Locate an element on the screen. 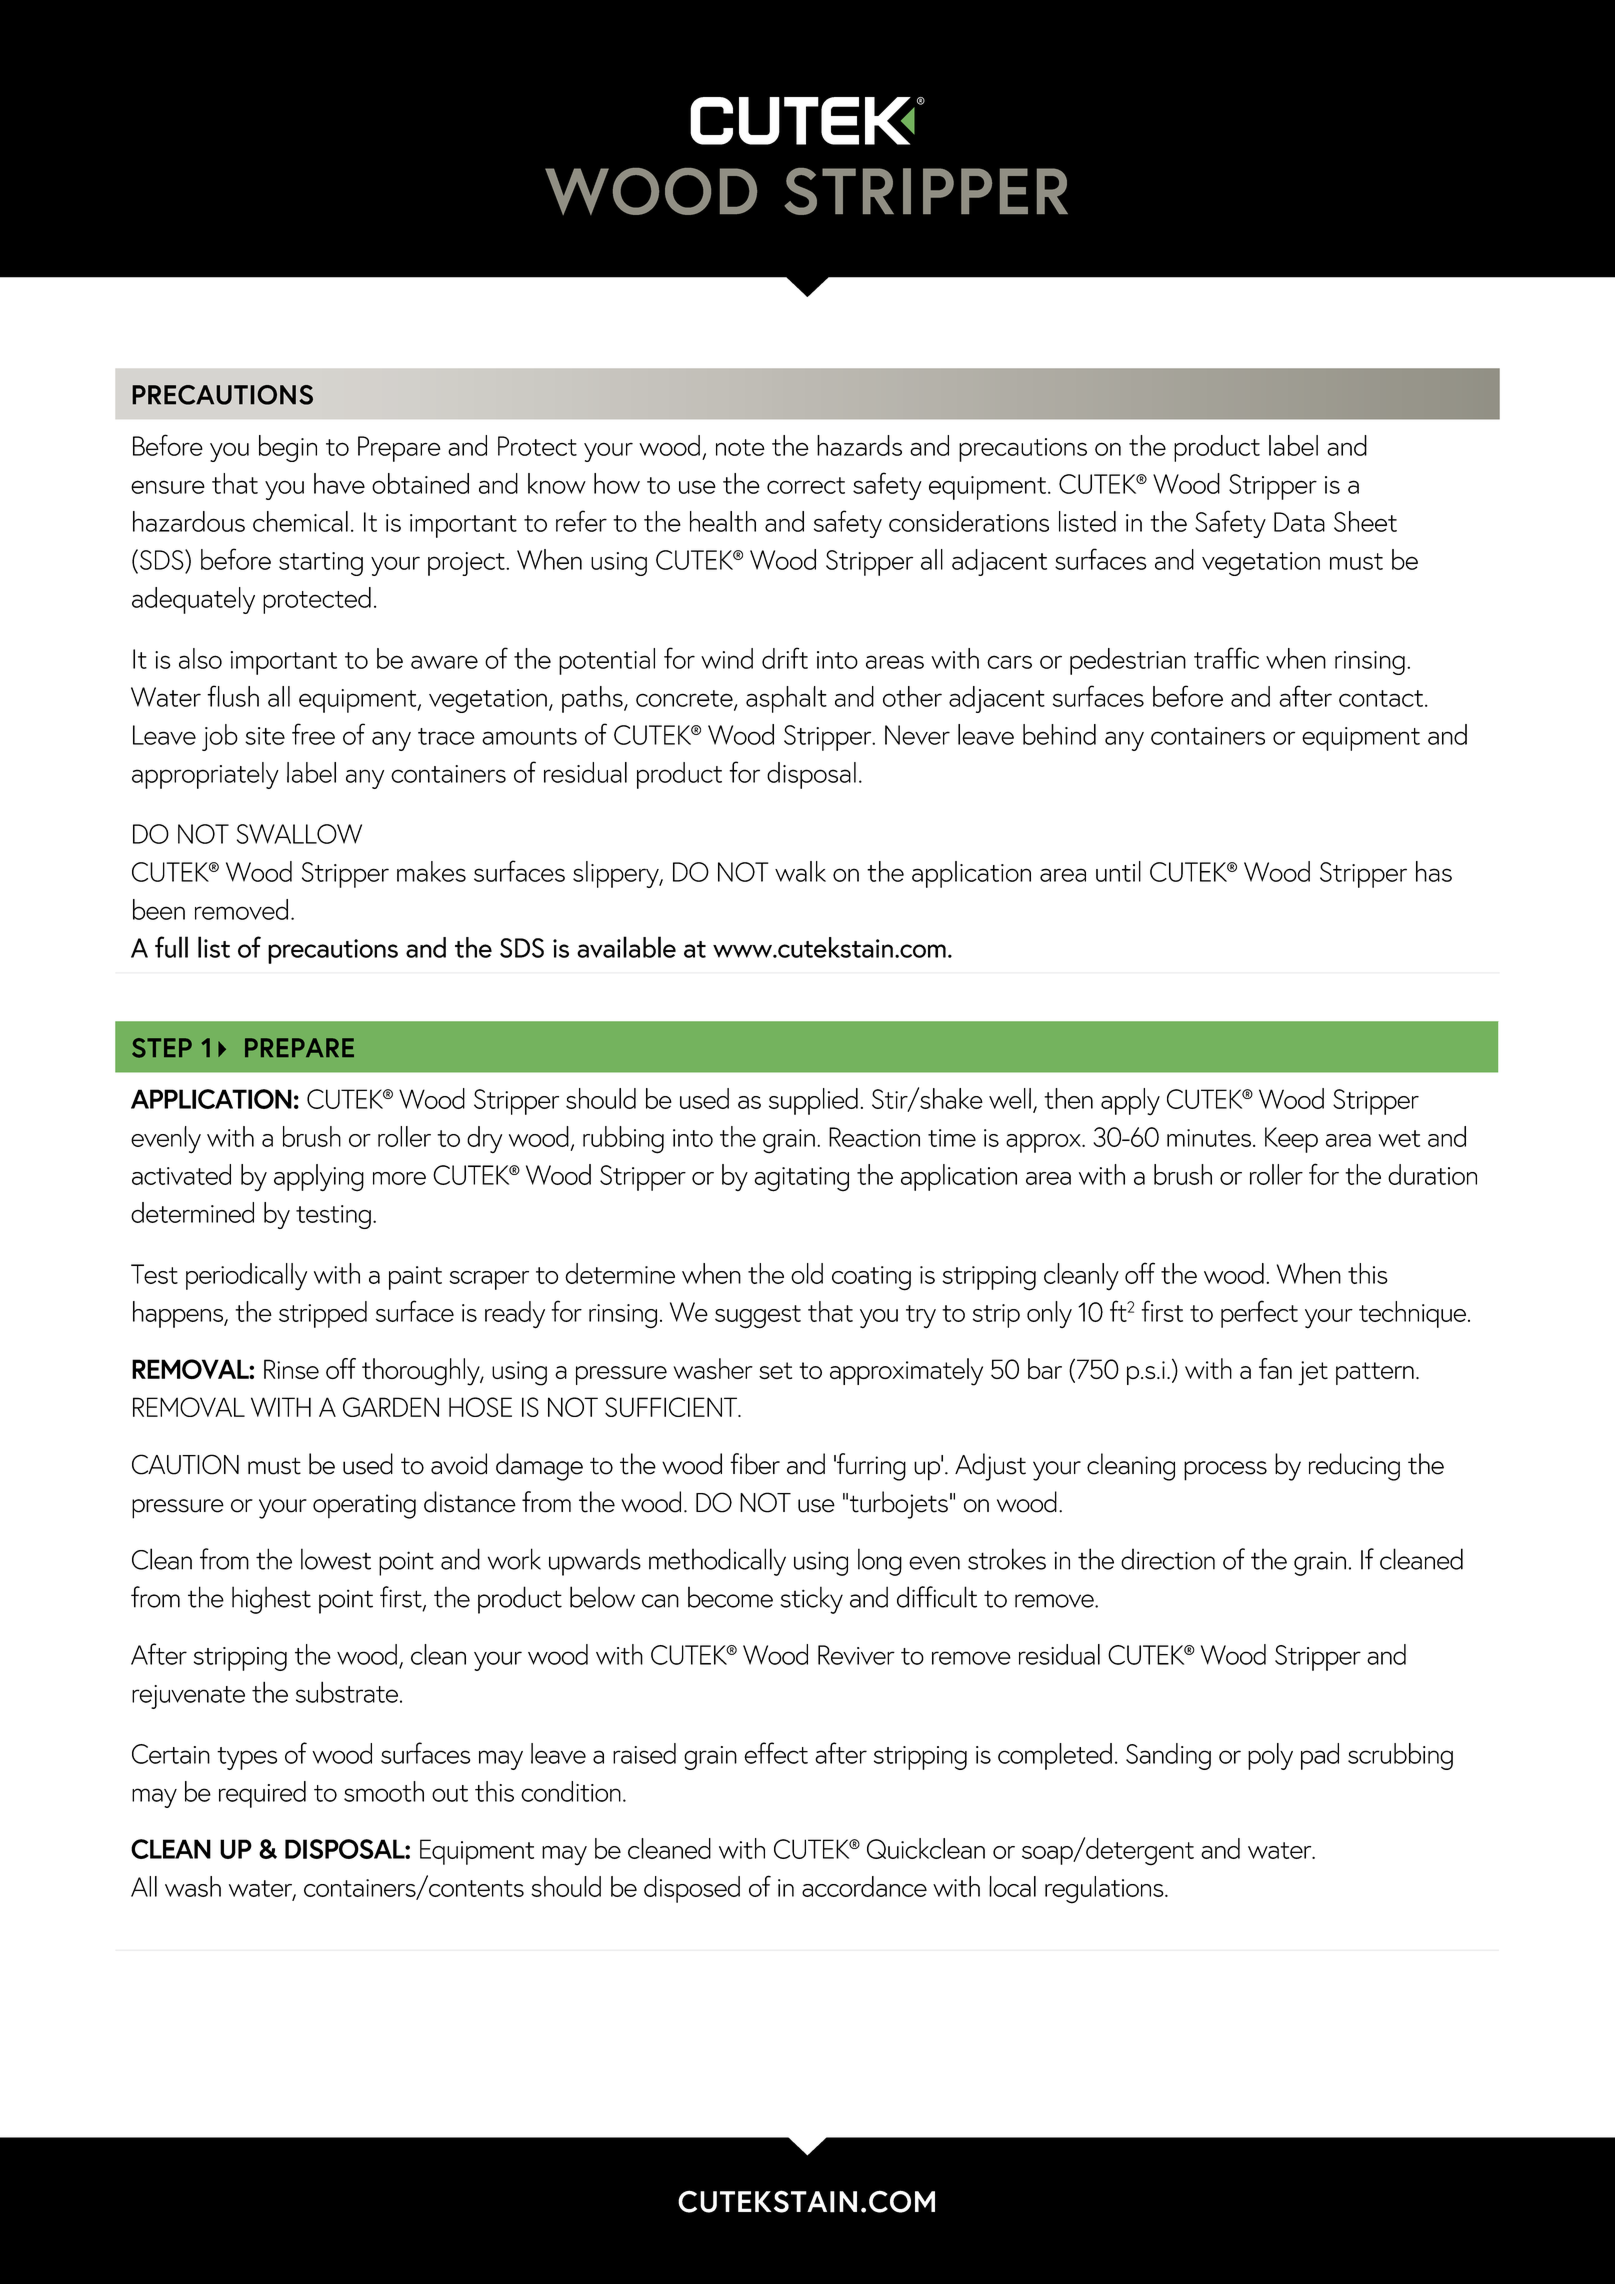 This screenshot has height=2284, width=1615. SWALLOW is located at coordinates (299, 834).
